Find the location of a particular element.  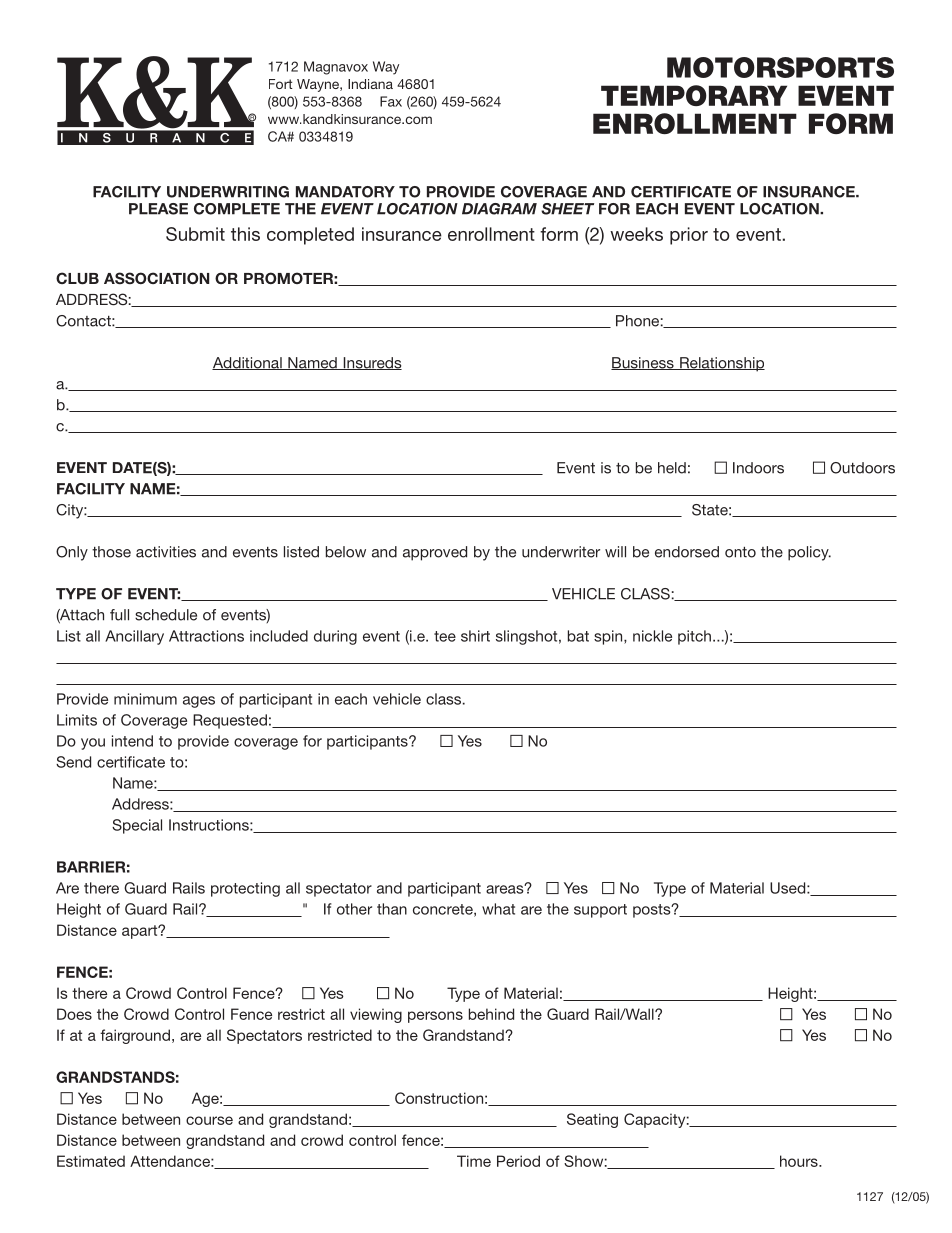

pitch is located at coordinates (694, 637).
